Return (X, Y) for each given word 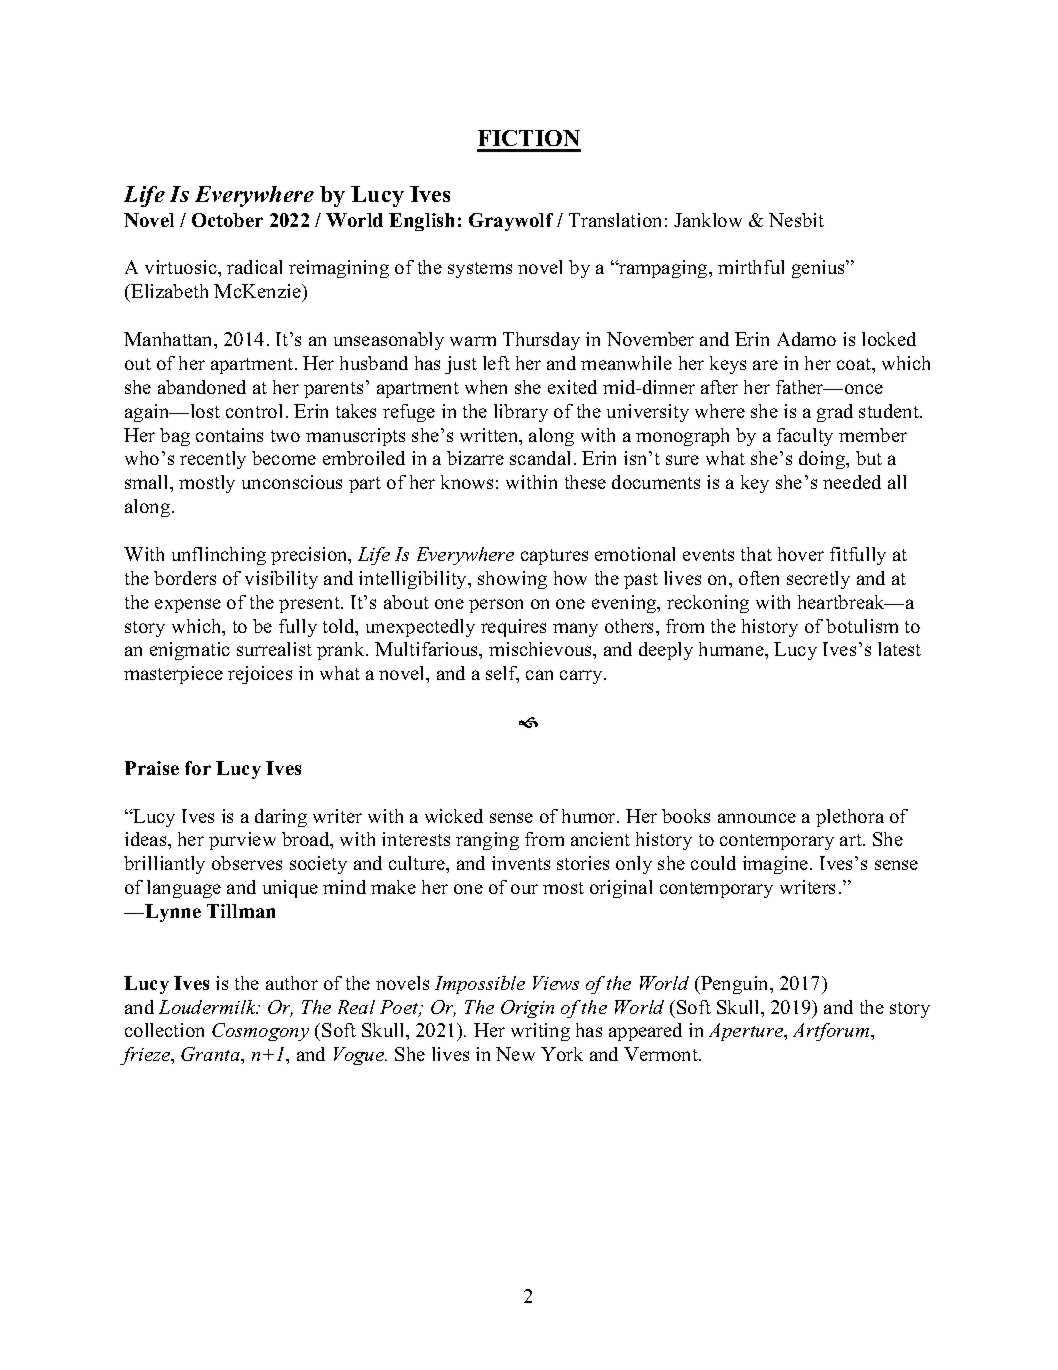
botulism (862, 626)
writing (540, 1032)
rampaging (663, 269)
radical (254, 267)
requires (513, 628)
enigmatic (190, 651)
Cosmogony (260, 1032)
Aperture (747, 1032)
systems (480, 270)
